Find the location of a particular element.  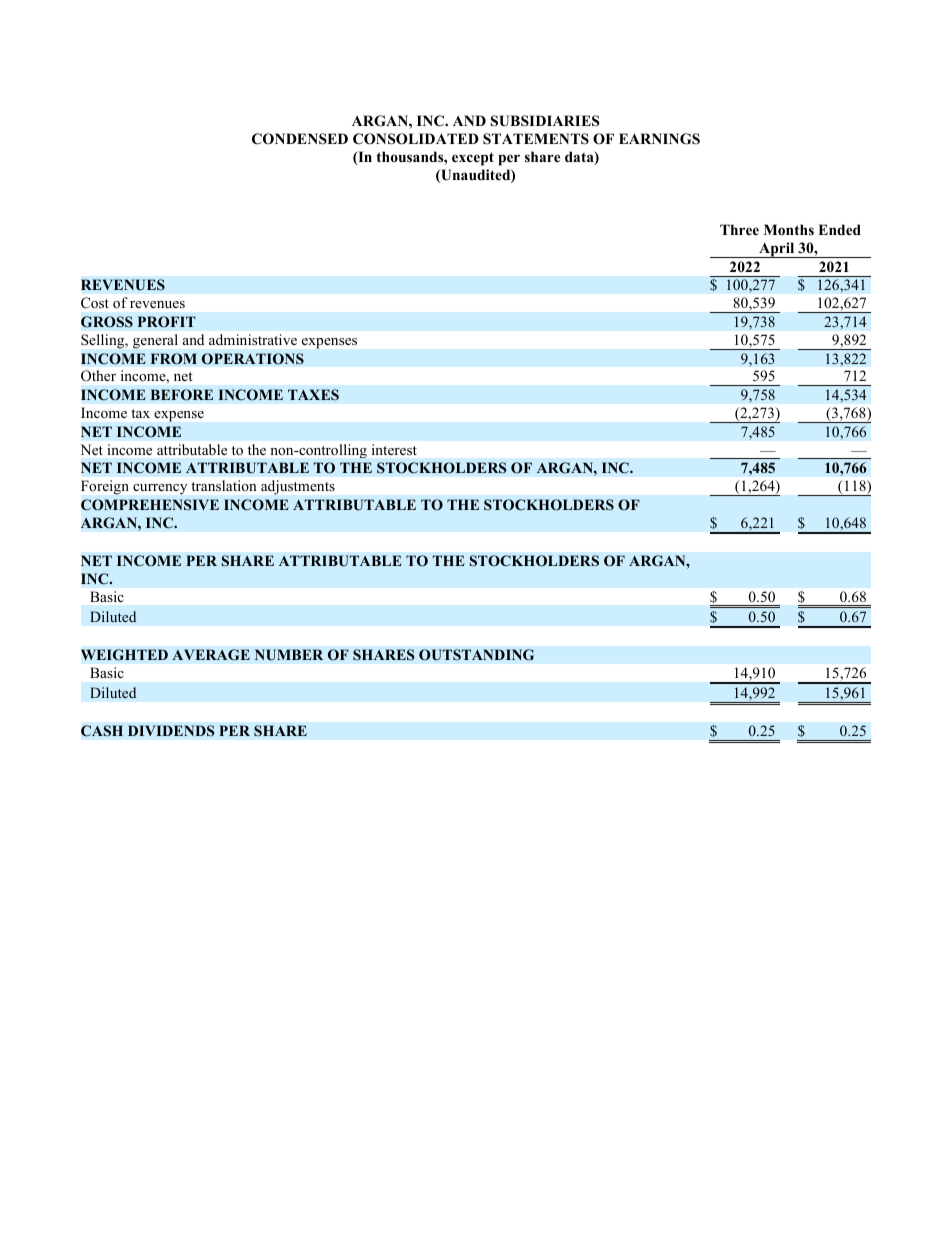

April is located at coordinates (777, 250).
